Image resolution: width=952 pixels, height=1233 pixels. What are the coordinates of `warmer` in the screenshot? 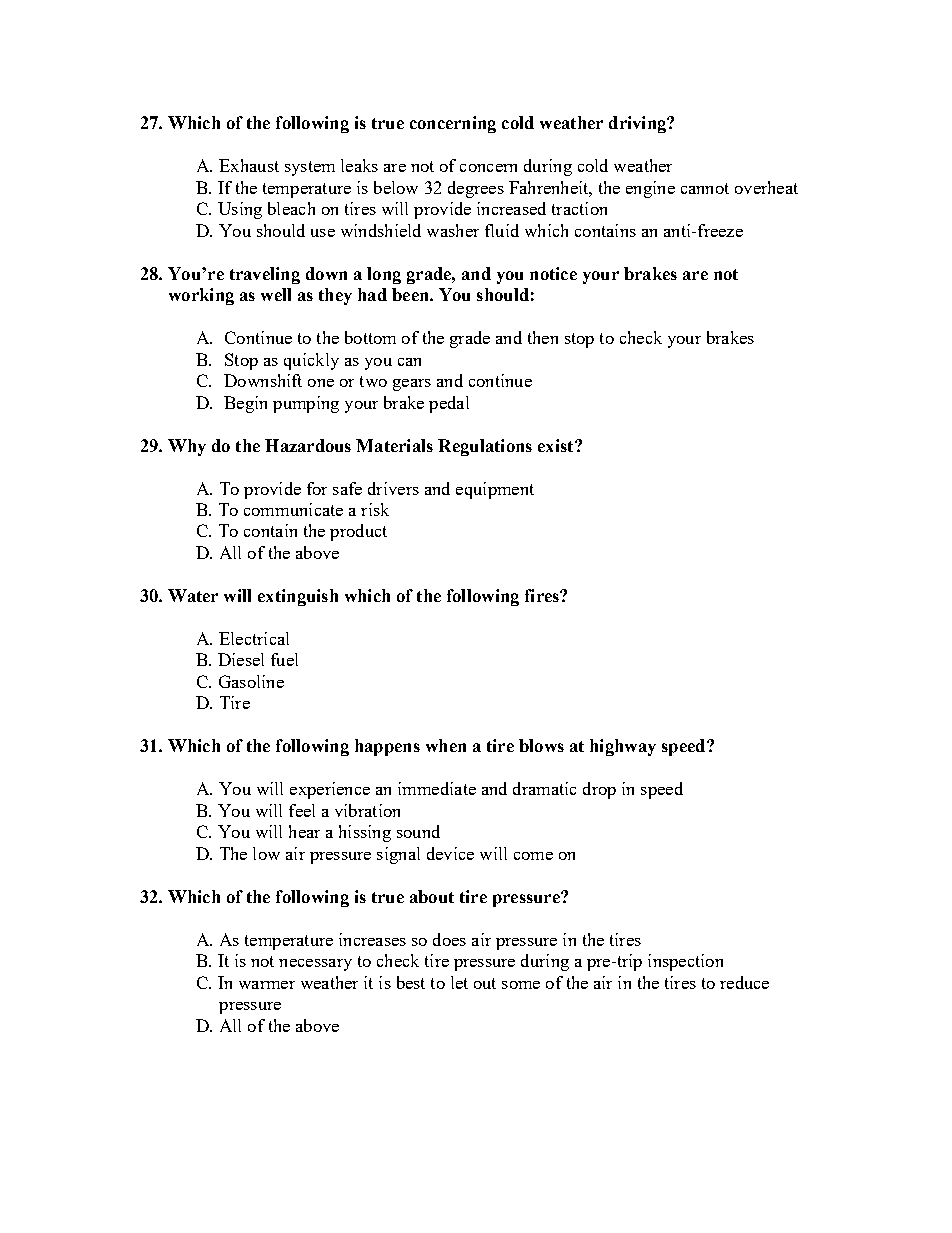 It's located at (267, 985).
